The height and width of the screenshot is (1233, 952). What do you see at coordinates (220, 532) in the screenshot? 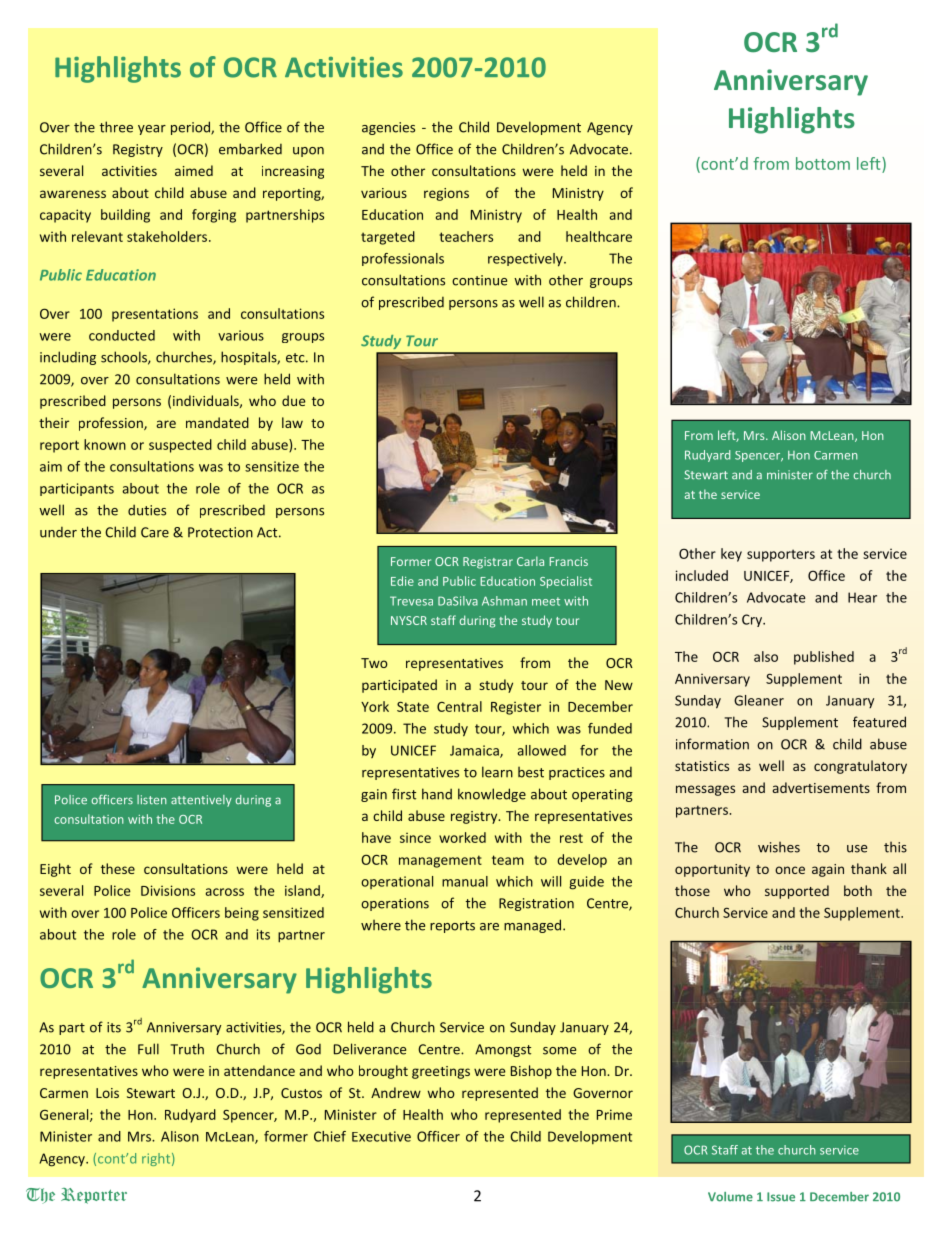
I see `Protection` at bounding box center [220, 532].
